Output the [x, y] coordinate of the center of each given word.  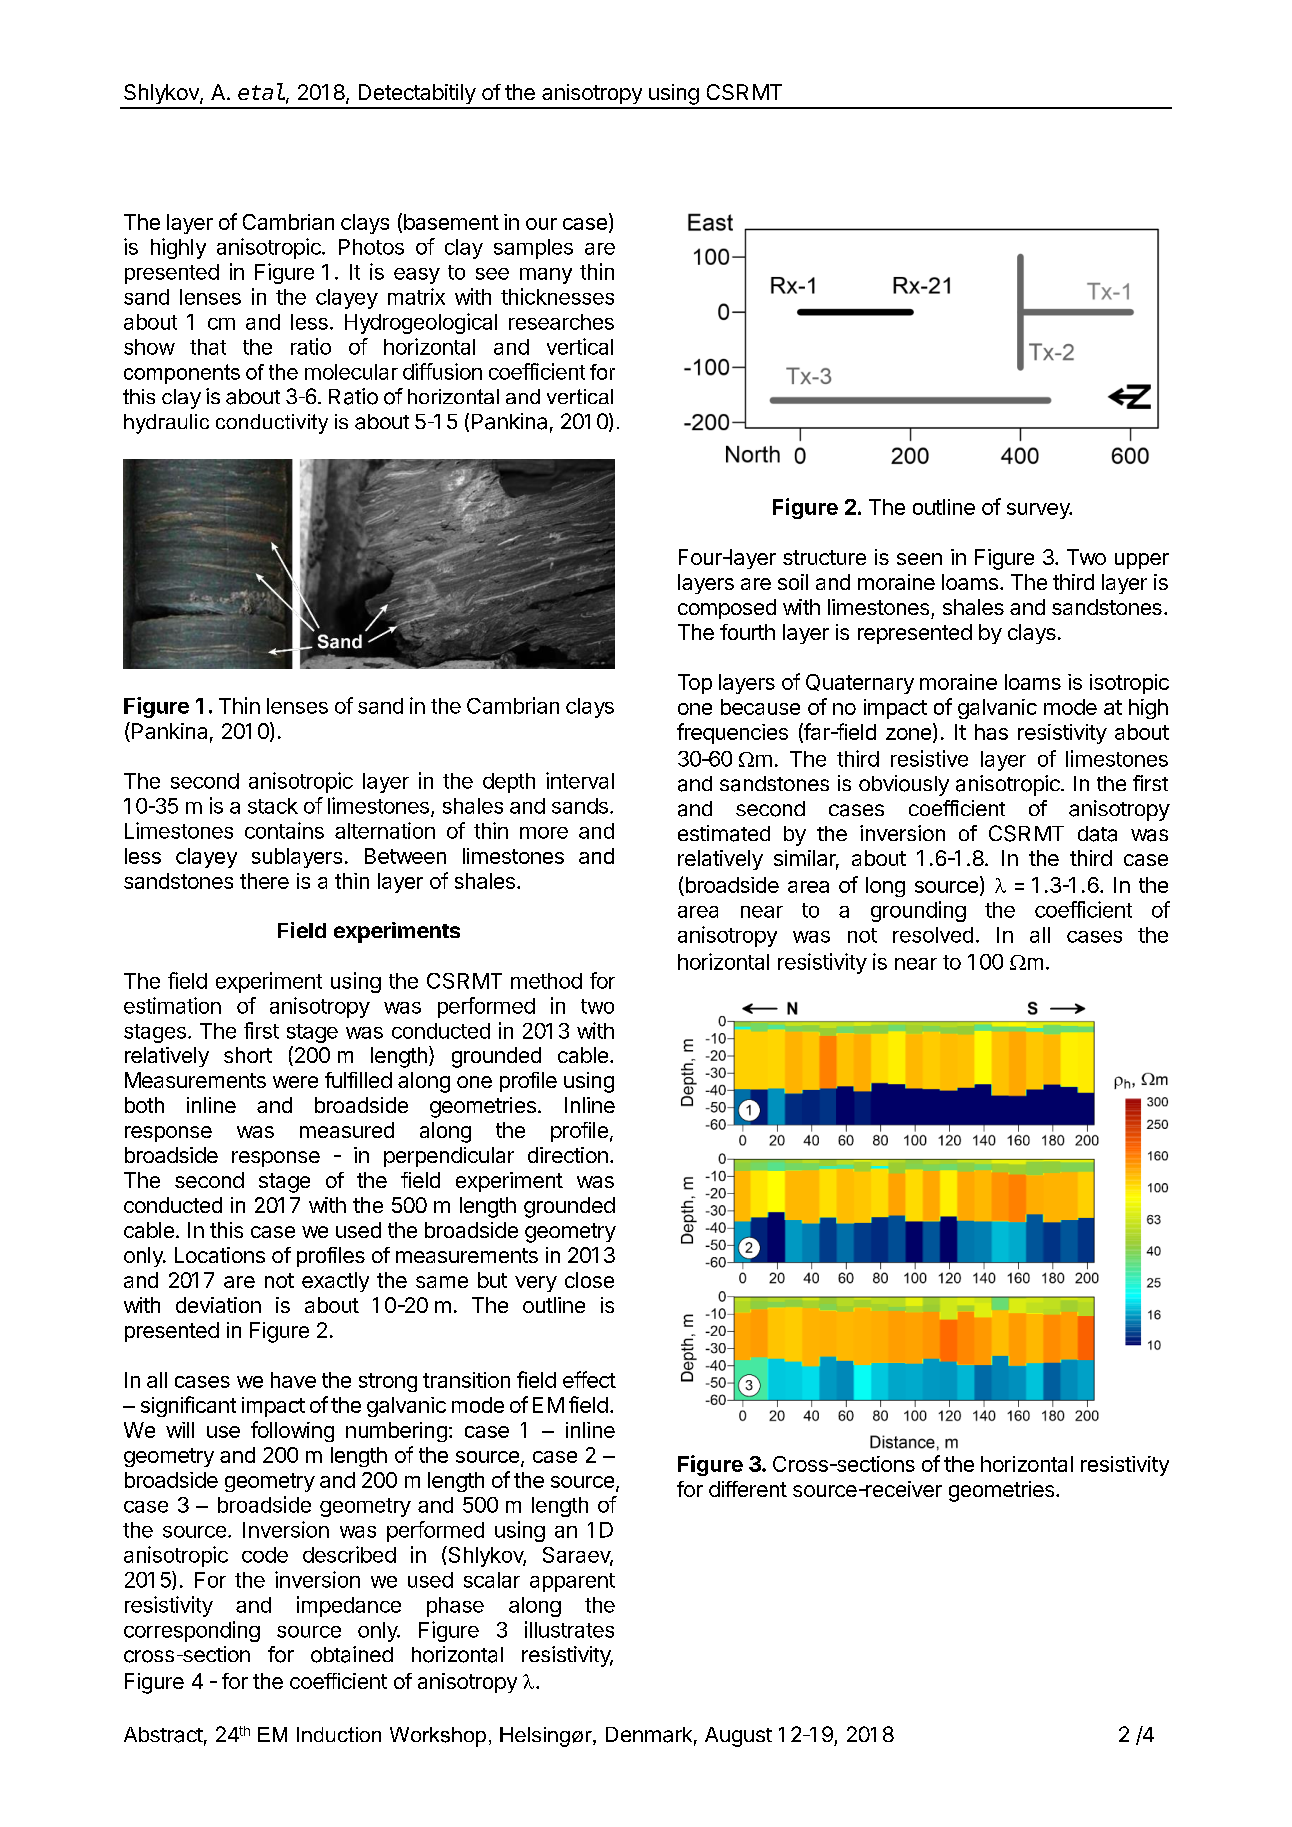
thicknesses [557, 296]
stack [273, 806]
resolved [933, 935]
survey [1039, 511]
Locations [220, 1255]
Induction [339, 1734]
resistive [929, 758]
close [589, 1280]
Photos [371, 247]
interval [580, 780]
